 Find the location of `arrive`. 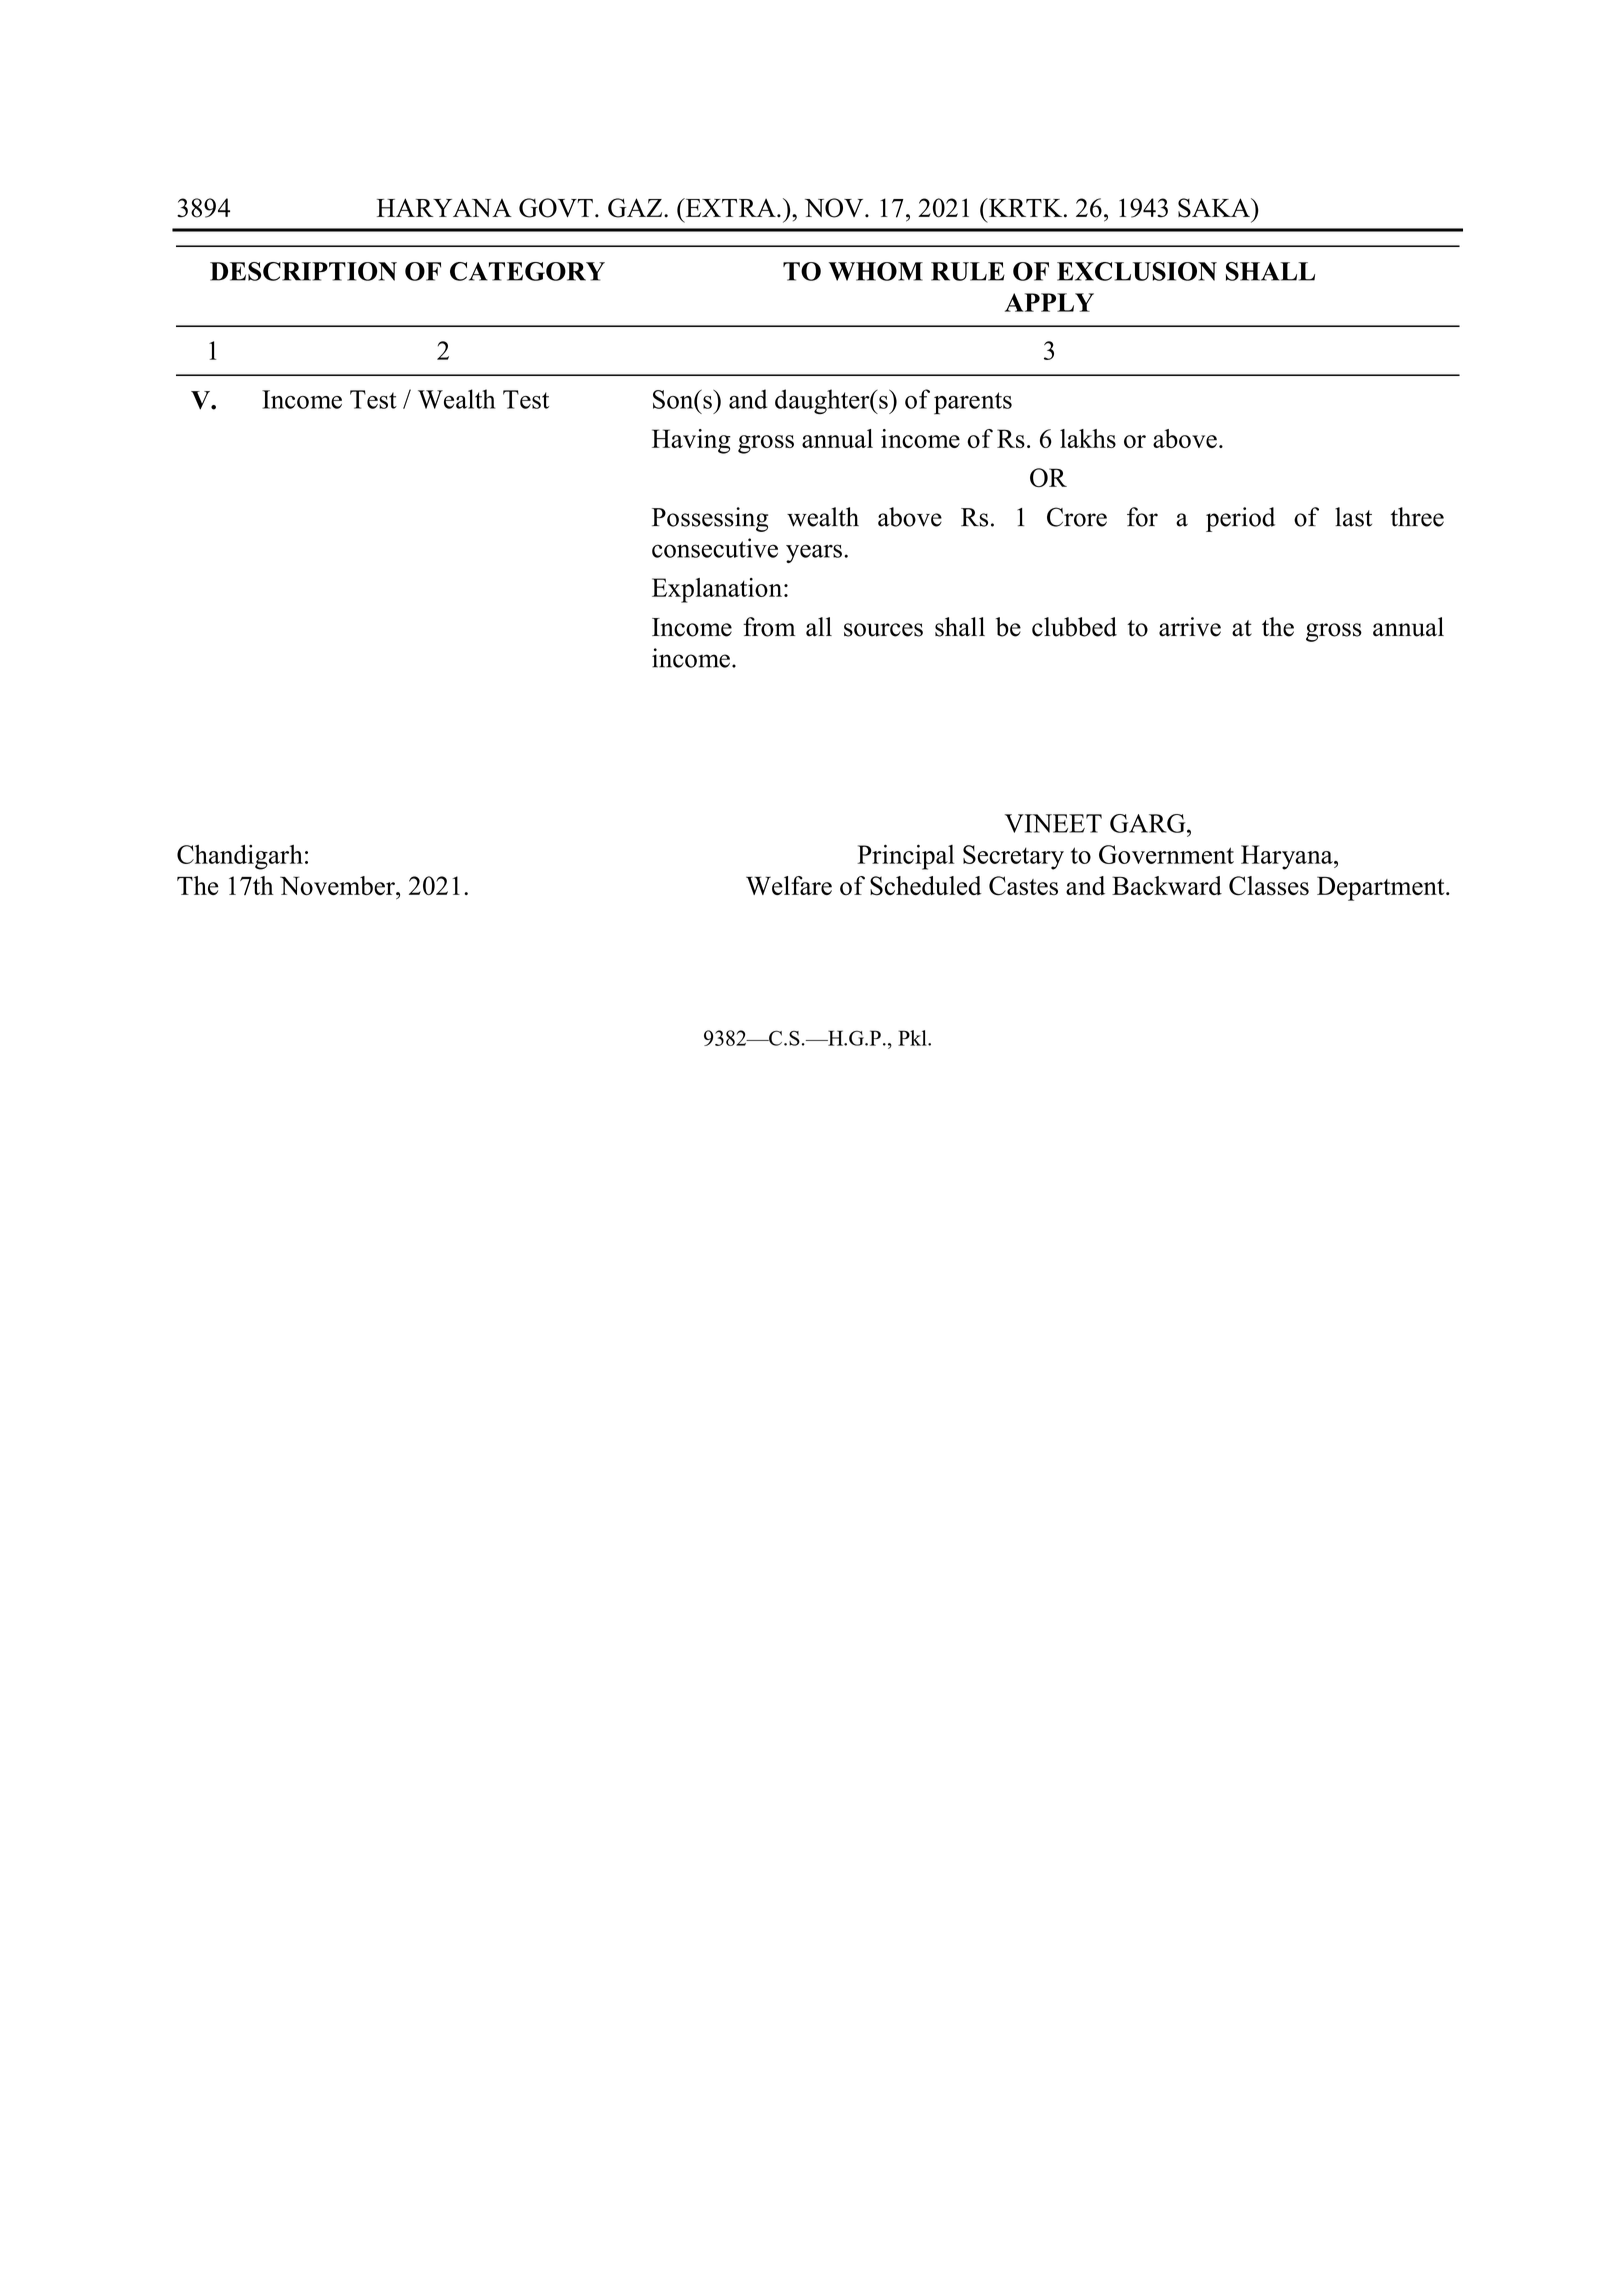

arrive is located at coordinates (1190, 627).
